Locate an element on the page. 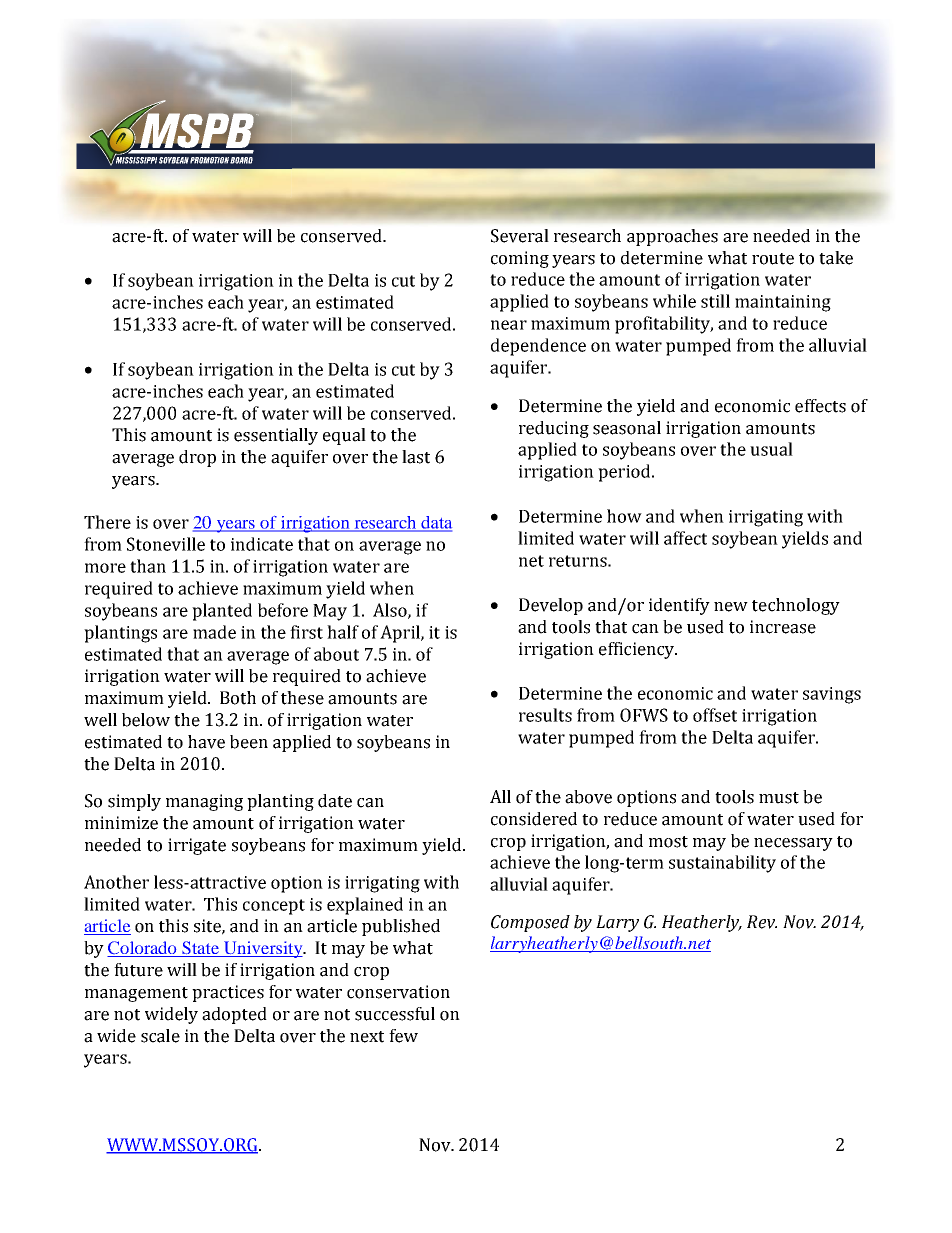  increase is located at coordinates (783, 627).
